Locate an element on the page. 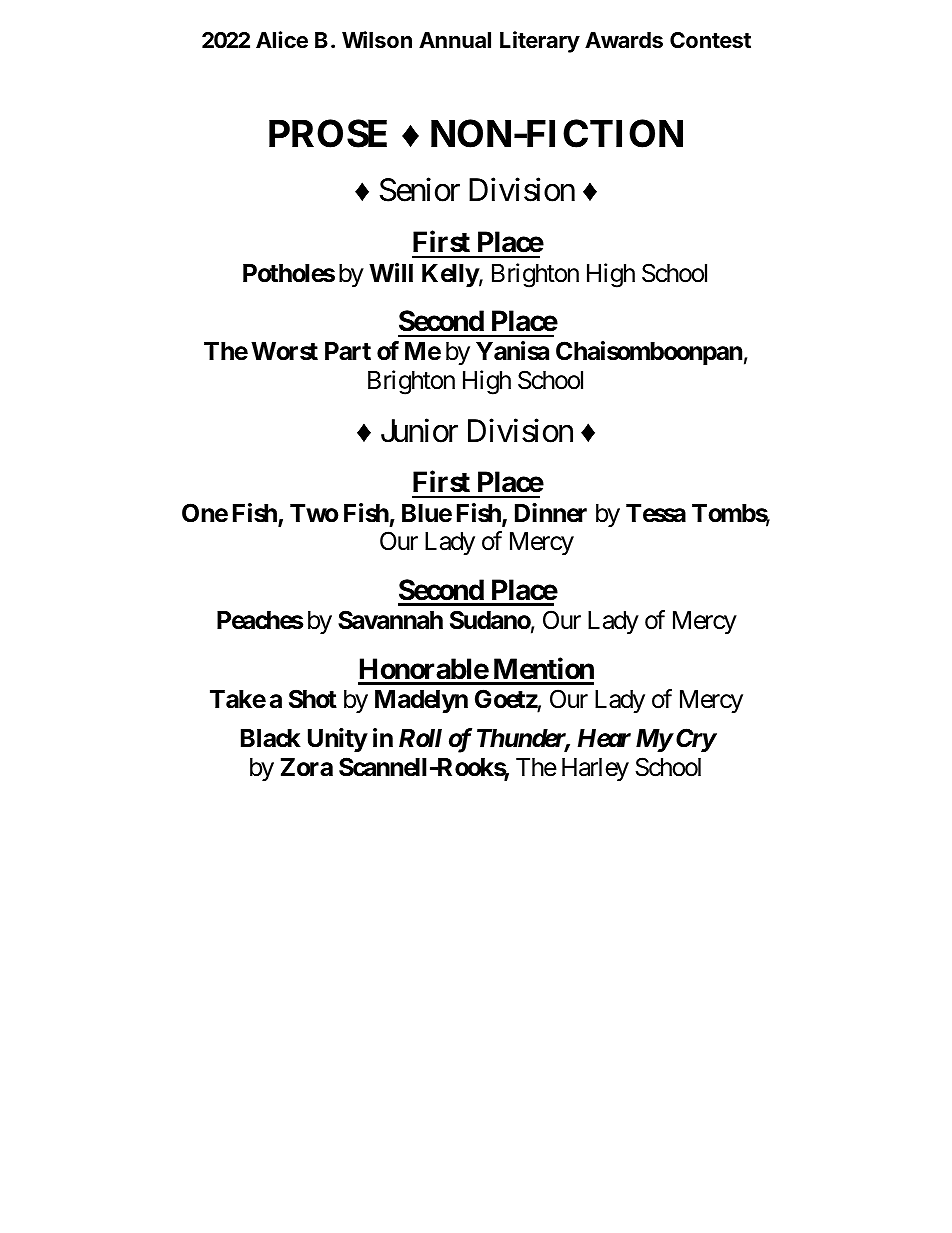  Will is located at coordinates (391, 272).
